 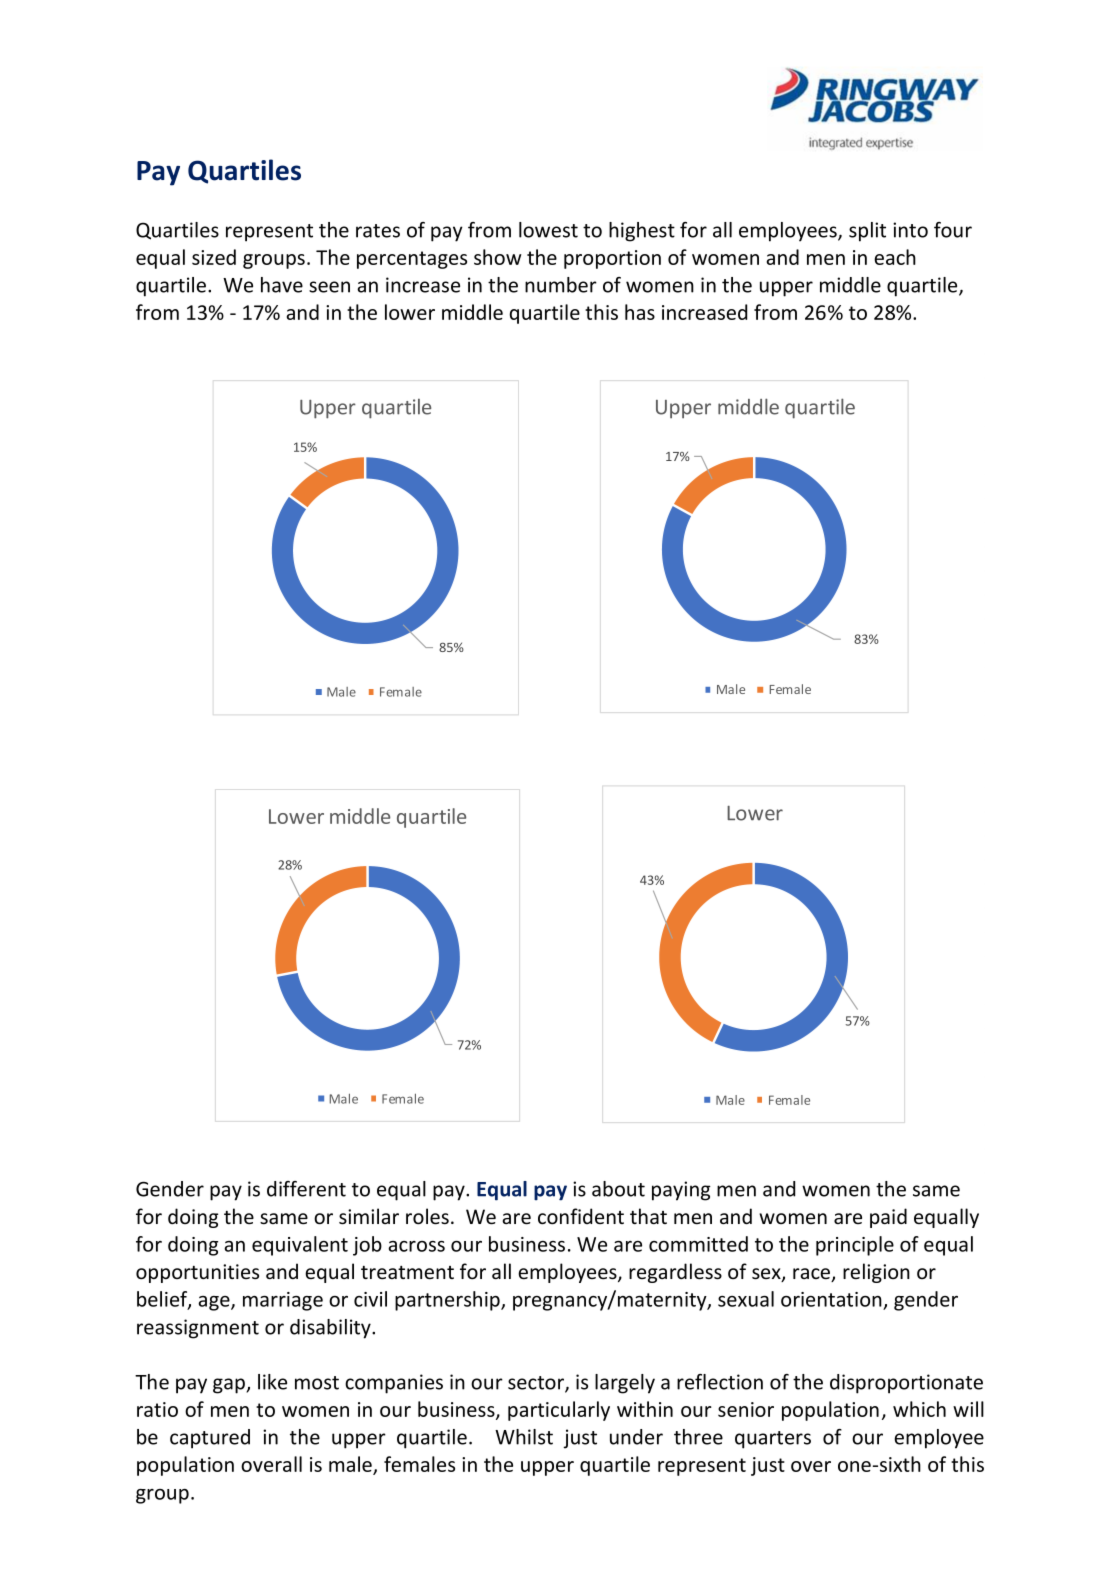 What do you see at coordinates (561, 285) in the screenshot?
I see `number` at bounding box center [561, 285].
